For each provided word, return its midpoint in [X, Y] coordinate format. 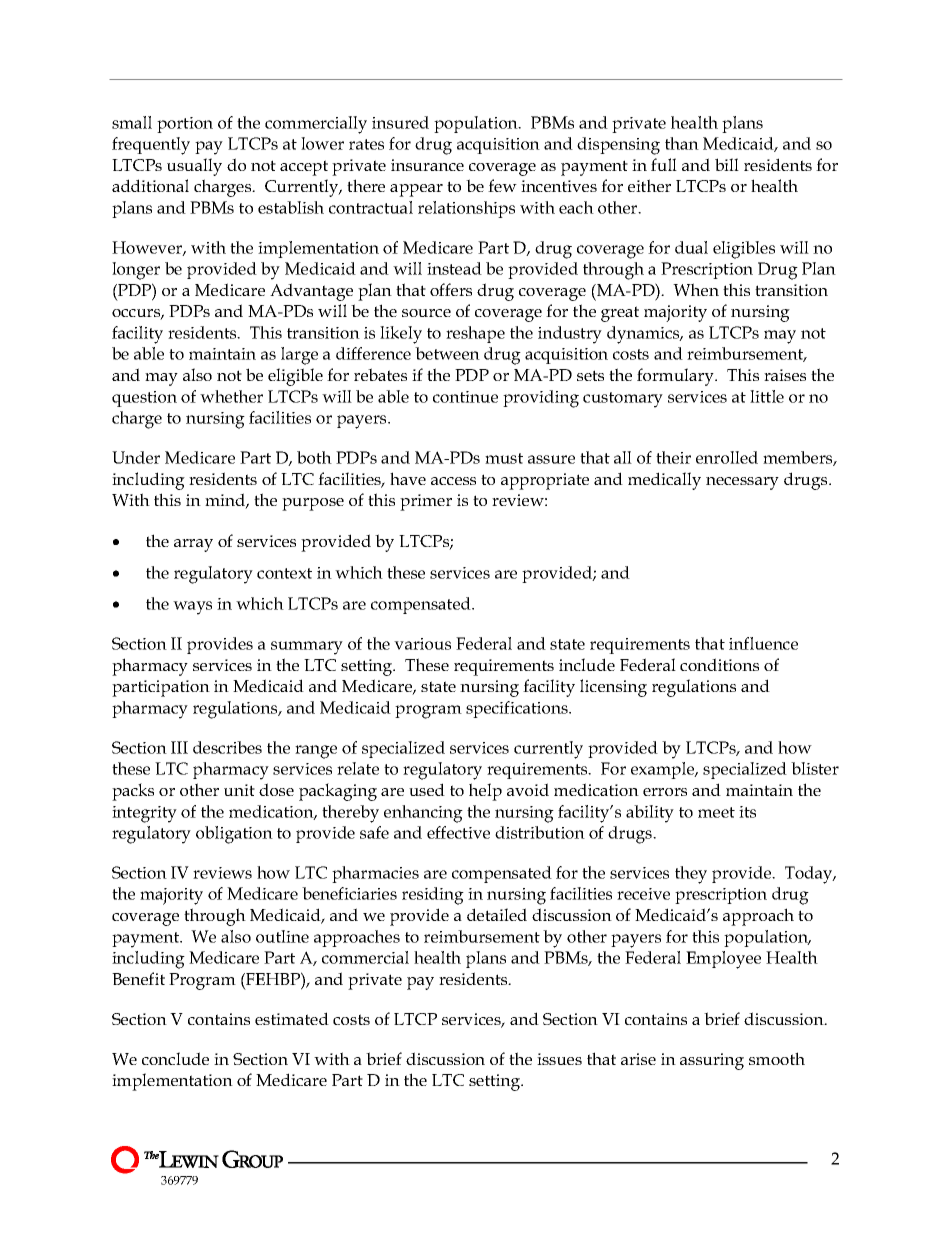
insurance [427, 165]
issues [559, 1059]
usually [194, 167]
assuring [712, 1061]
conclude [175, 1058]
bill [727, 164]
